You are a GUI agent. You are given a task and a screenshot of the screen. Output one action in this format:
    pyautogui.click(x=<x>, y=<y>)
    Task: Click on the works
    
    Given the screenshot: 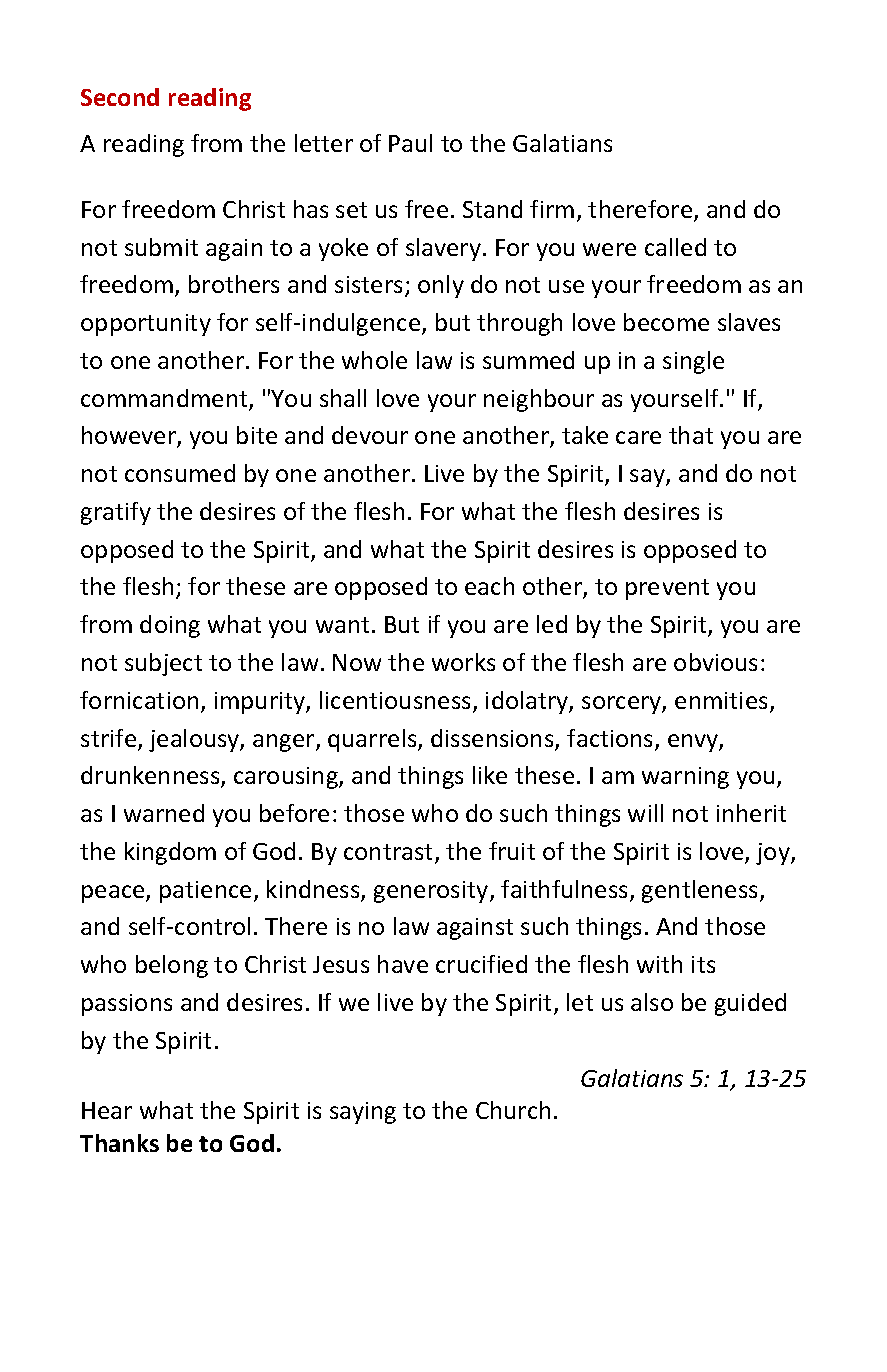 What is the action you would take?
    pyautogui.click(x=463, y=662)
